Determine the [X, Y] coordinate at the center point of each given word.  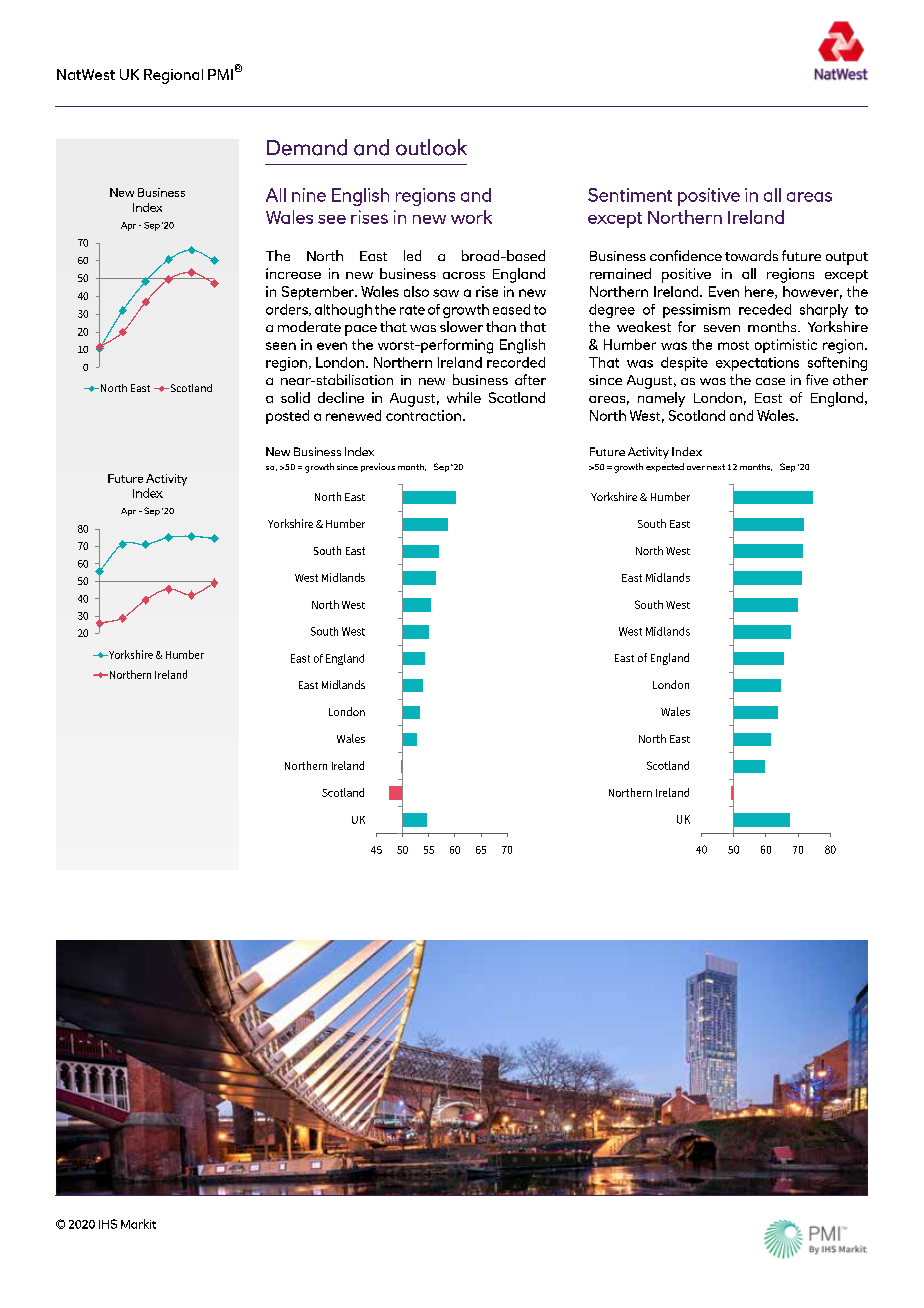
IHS [108, 1224]
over [696, 468]
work [471, 217]
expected [665, 467]
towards [751, 255]
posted [287, 417]
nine [309, 195]
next [716, 467]
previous [378, 467]
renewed [353, 415]
